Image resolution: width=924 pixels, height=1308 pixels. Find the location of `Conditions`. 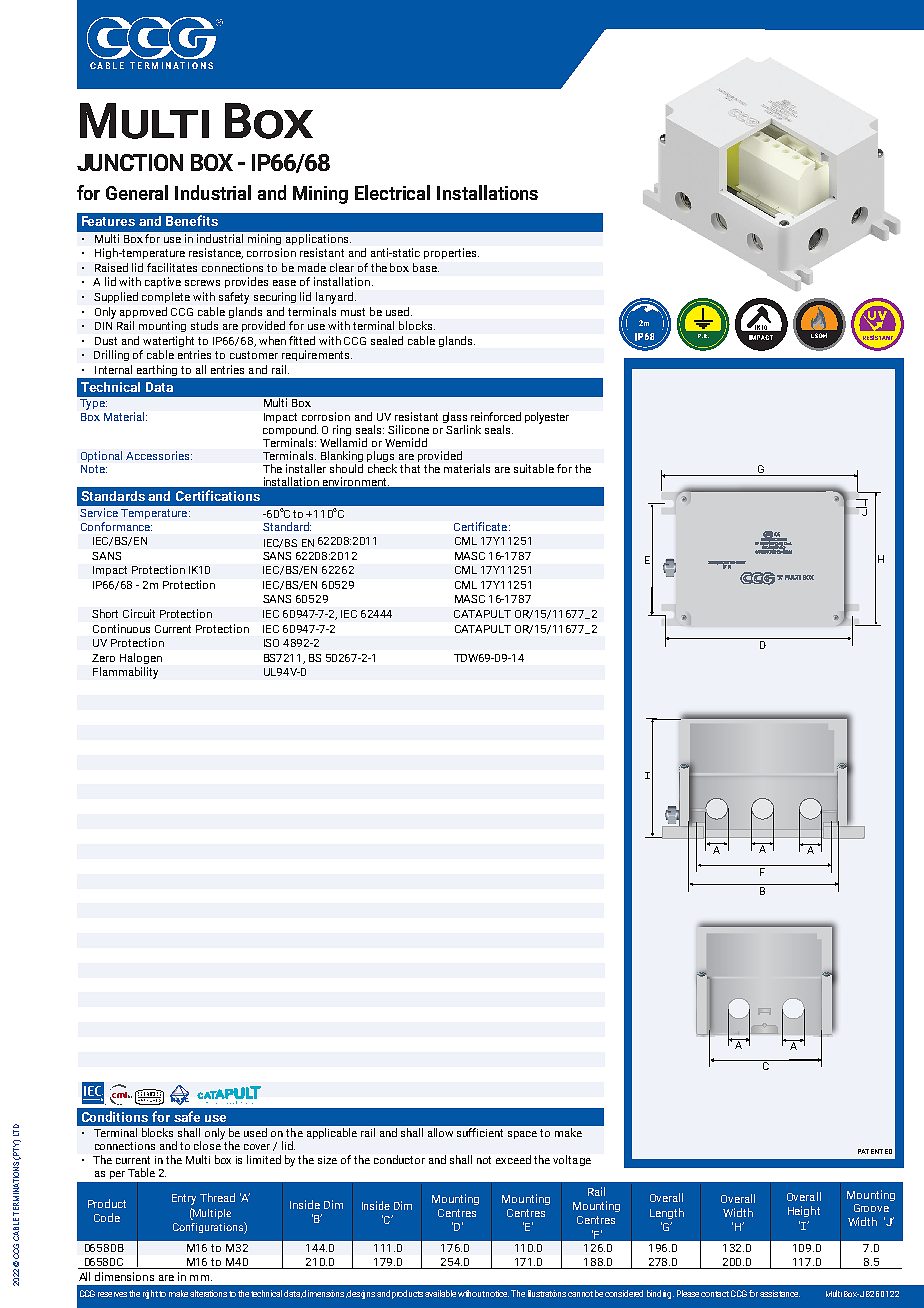

Conditions is located at coordinates (115, 1116).
